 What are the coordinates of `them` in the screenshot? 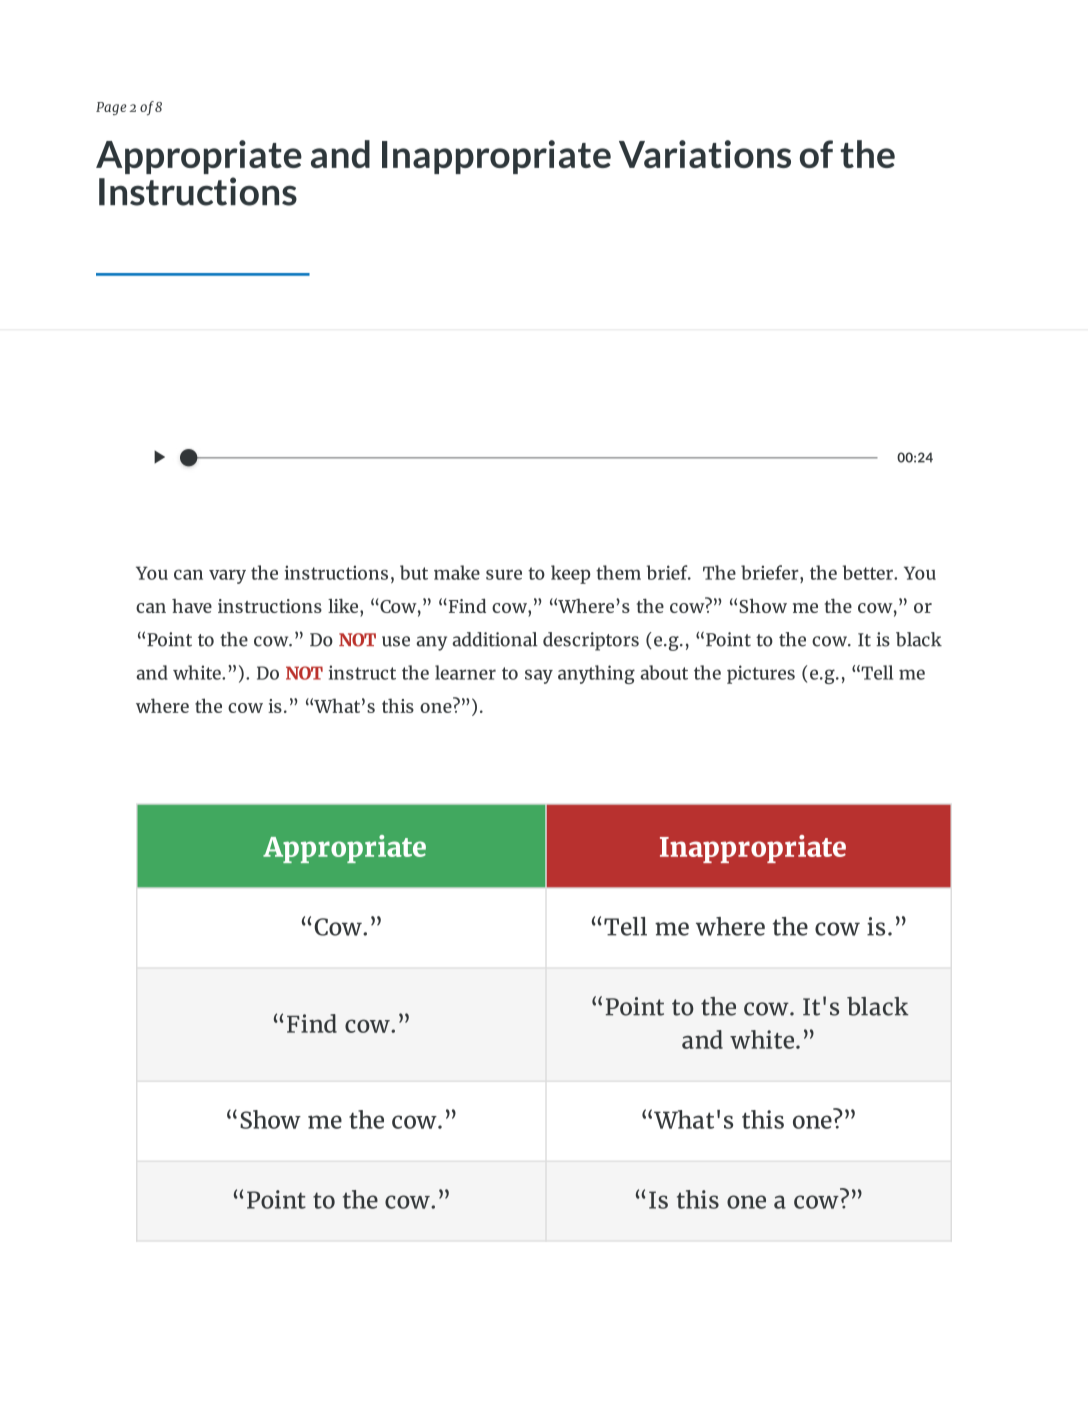 It's located at (618, 572).
